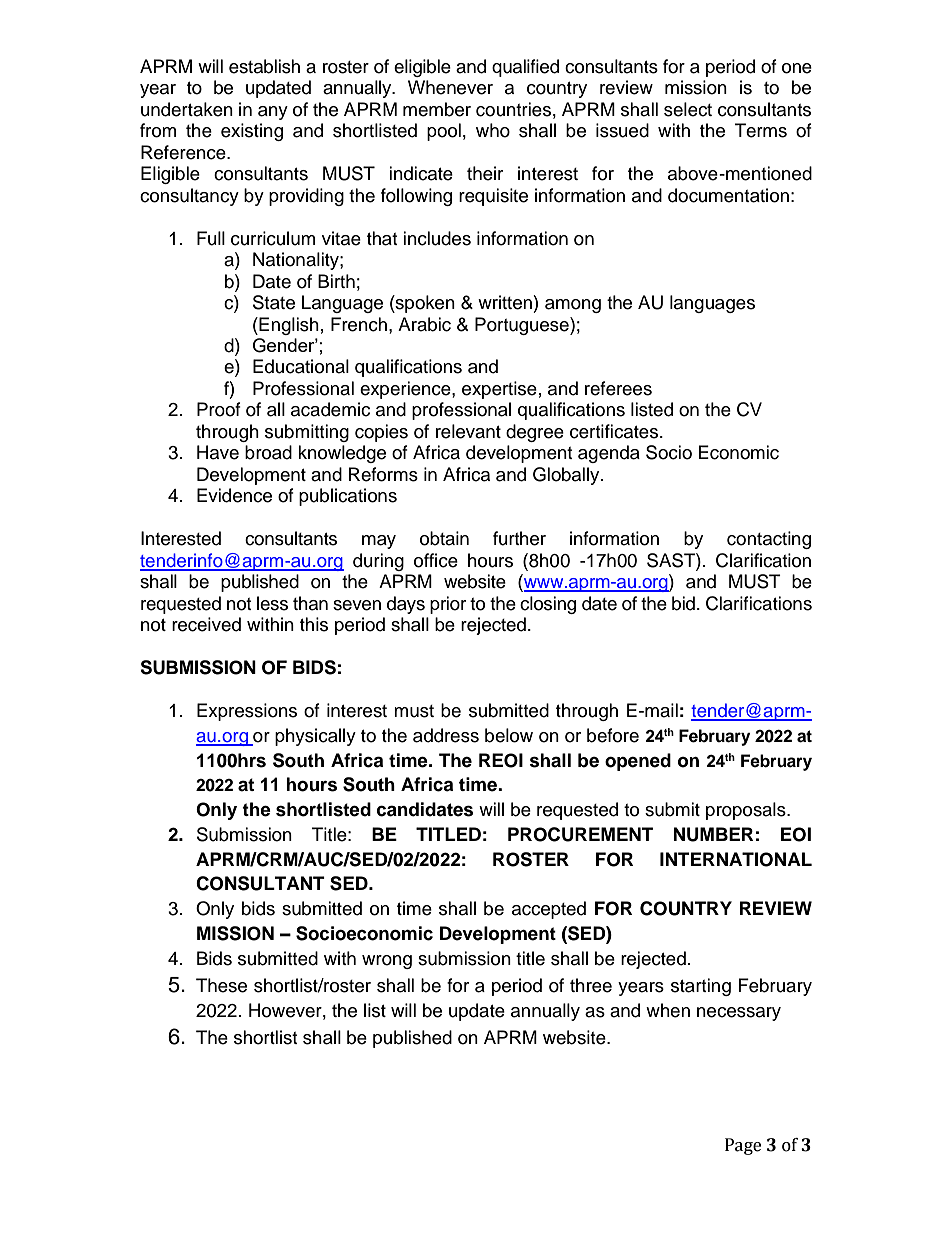  I want to click on select, so click(688, 109).
